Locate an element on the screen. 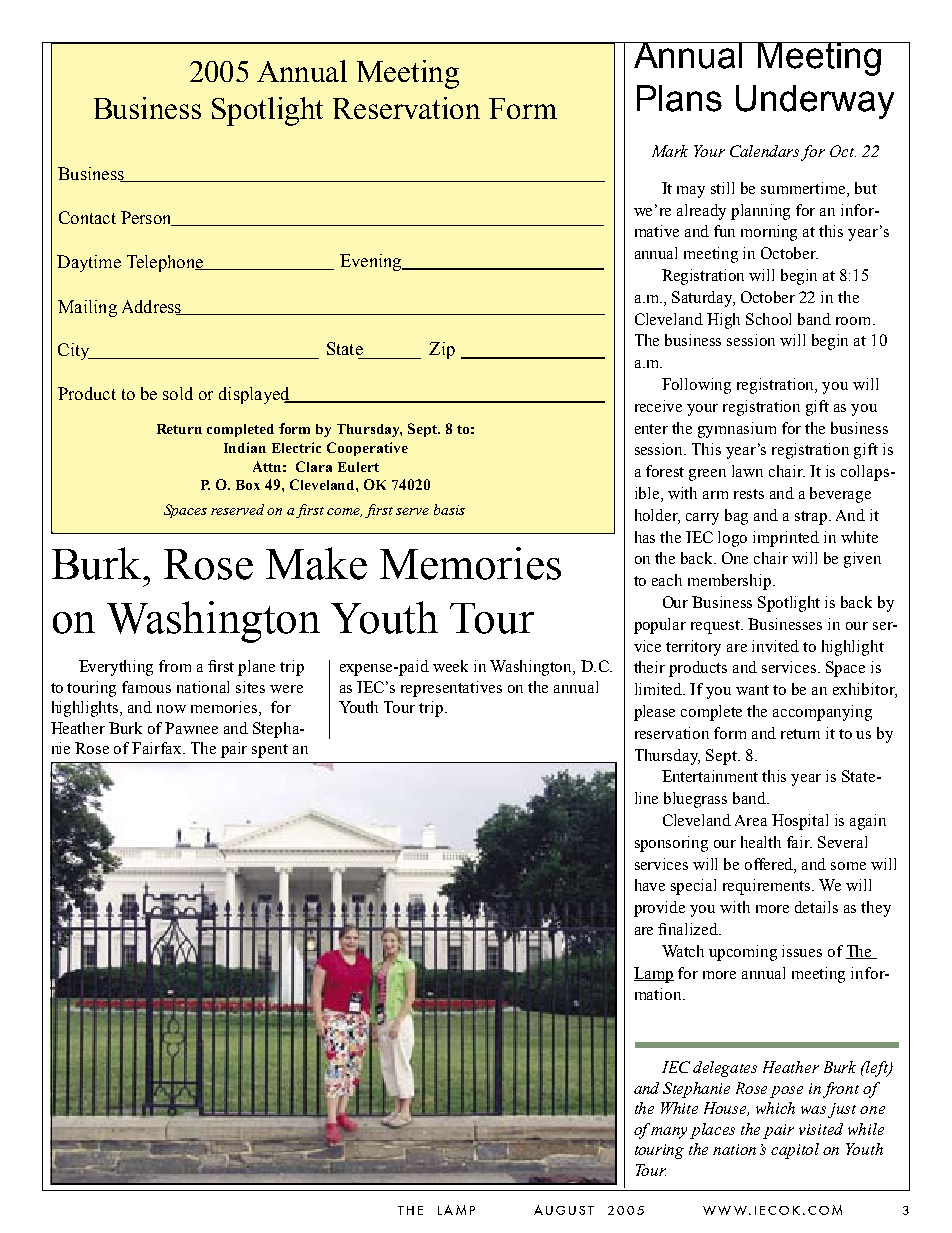  which is located at coordinates (775, 1108).
